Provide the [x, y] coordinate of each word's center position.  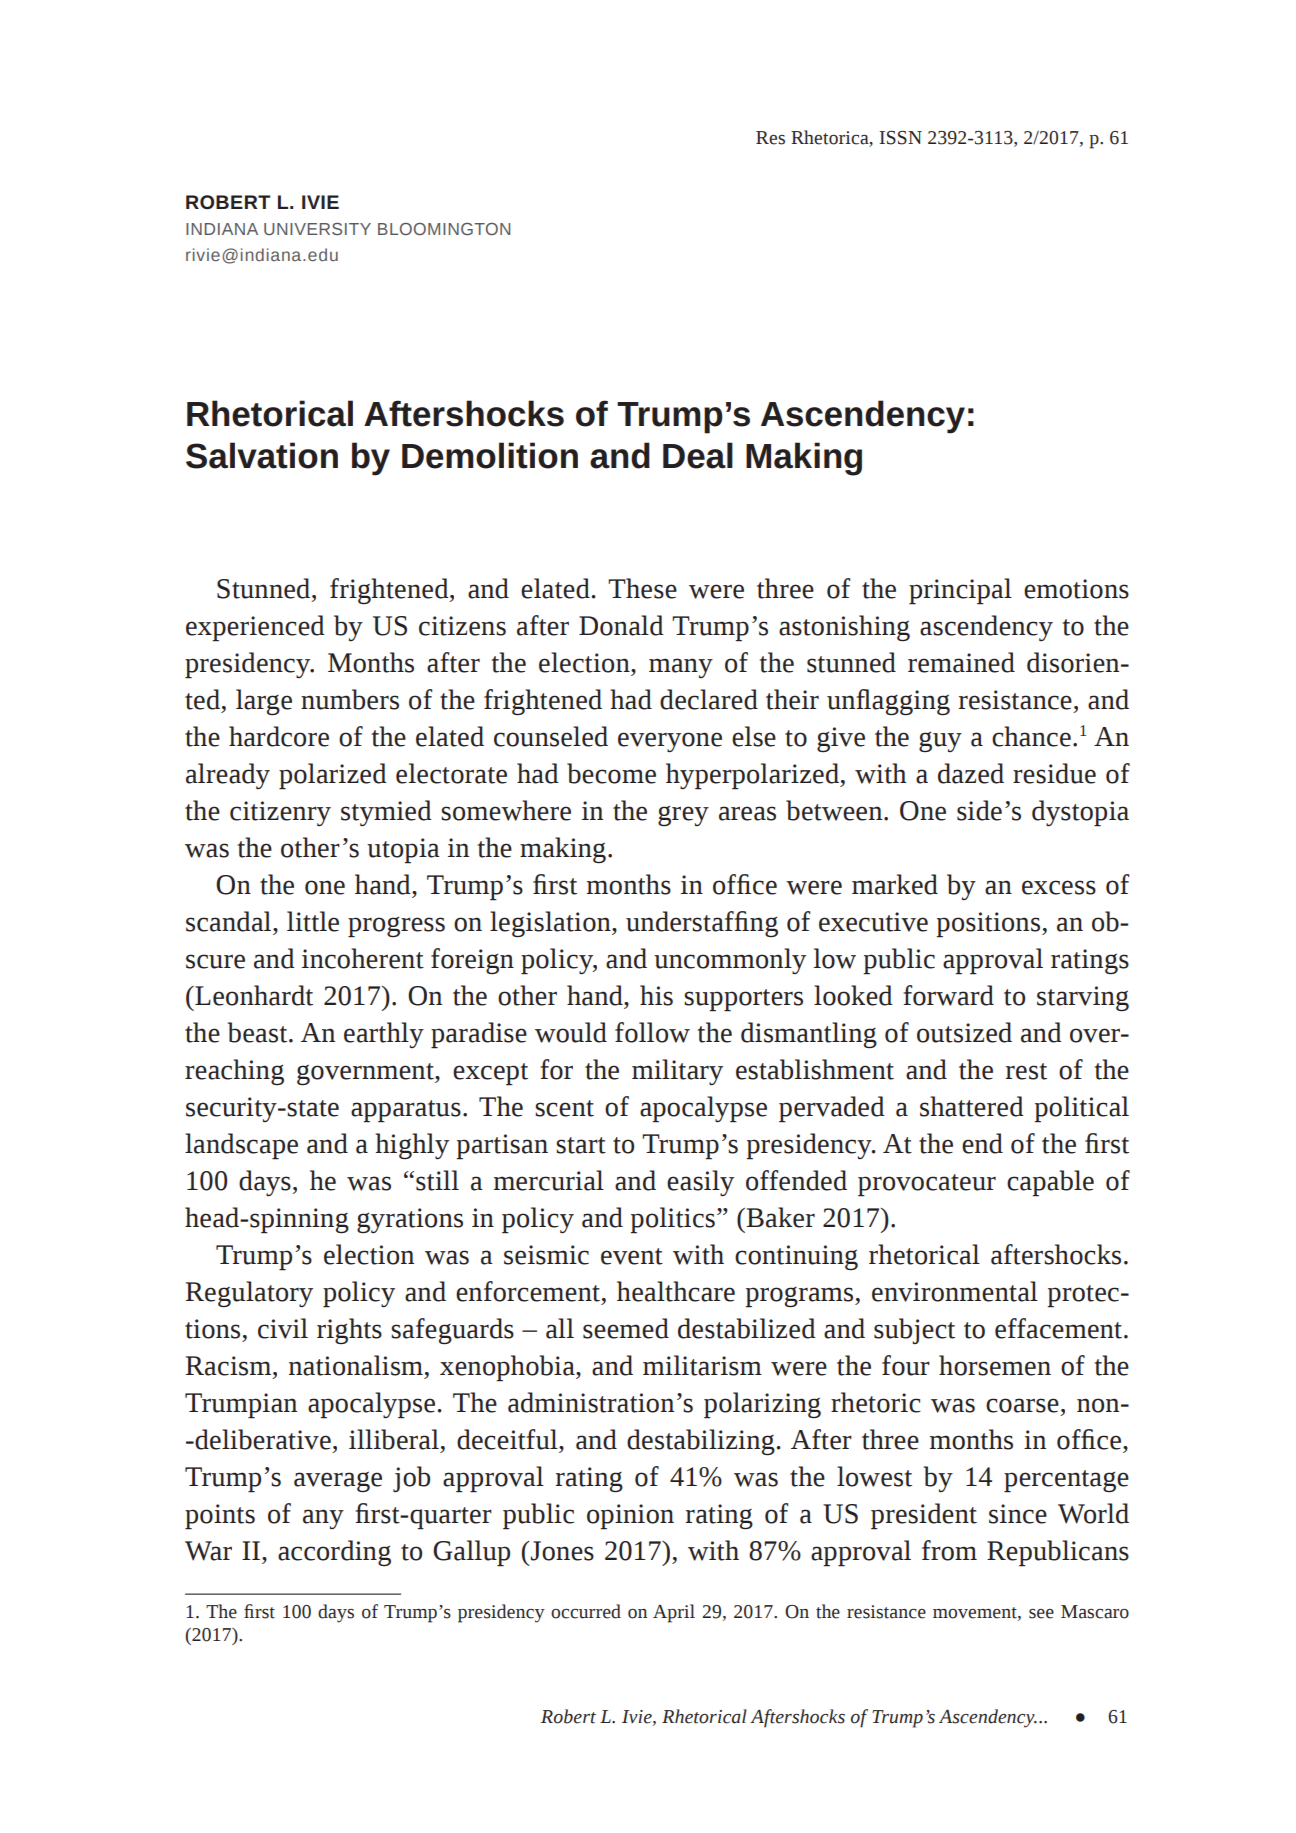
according [334, 1553]
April [674, 1613]
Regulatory [249, 1294]
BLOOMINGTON [444, 229]
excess [1059, 887]
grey [683, 815]
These [642, 588]
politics [672, 1220]
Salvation [262, 455]
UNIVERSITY [317, 229]
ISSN [900, 138]
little [313, 921]
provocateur [927, 1185]
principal [960, 591]
